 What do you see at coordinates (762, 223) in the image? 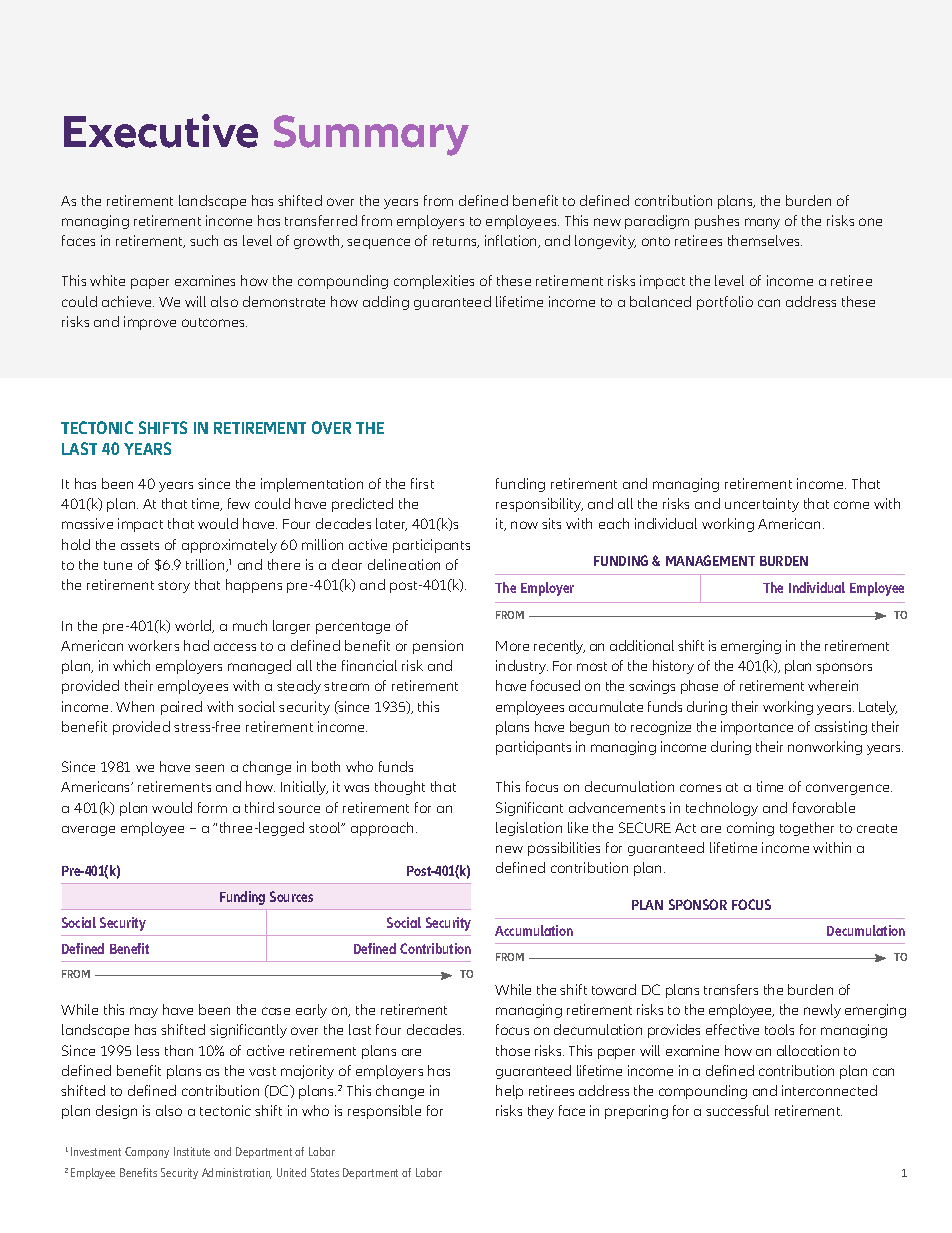
I see `many` at bounding box center [762, 223].
